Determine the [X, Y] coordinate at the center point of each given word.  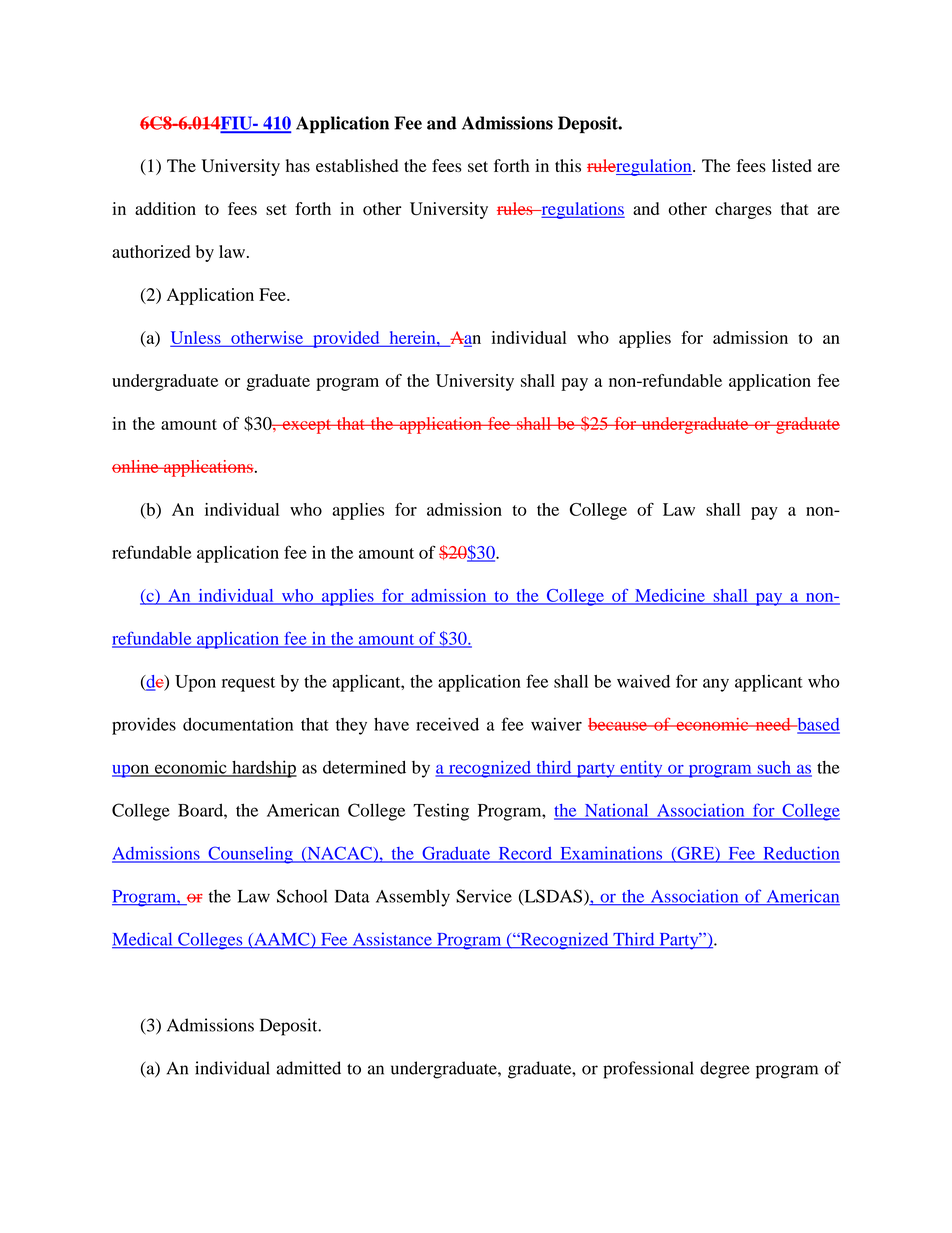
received [447, 724]
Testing [441, 812]
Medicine [670, 596]
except [306, 426]
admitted [308, 1068]
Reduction [800, 854]
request [248, 684]
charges [743, 210]
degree [725, 1070]
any [716, 685]
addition [165, 208]
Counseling [250, 855]
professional [648, 1070]
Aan [464, 338]
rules [516, 208]
